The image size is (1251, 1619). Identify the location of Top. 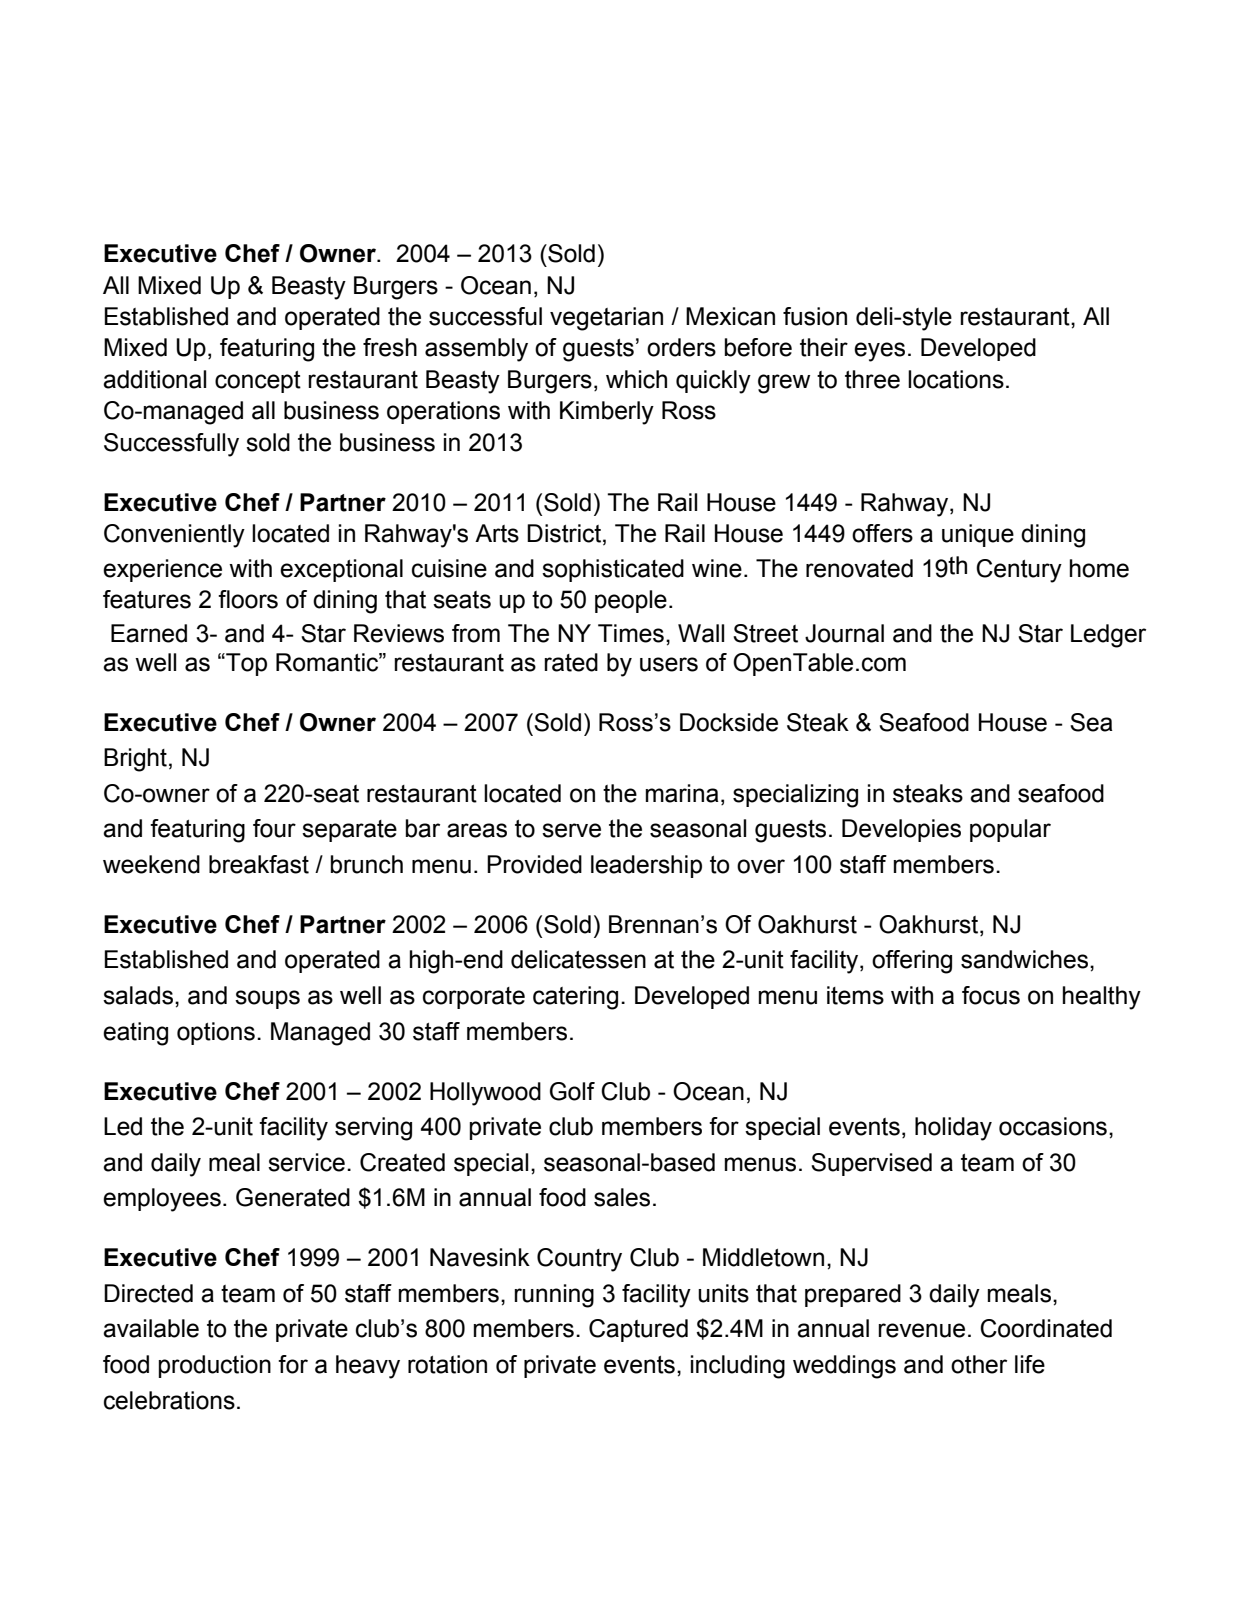
(245, 664).
